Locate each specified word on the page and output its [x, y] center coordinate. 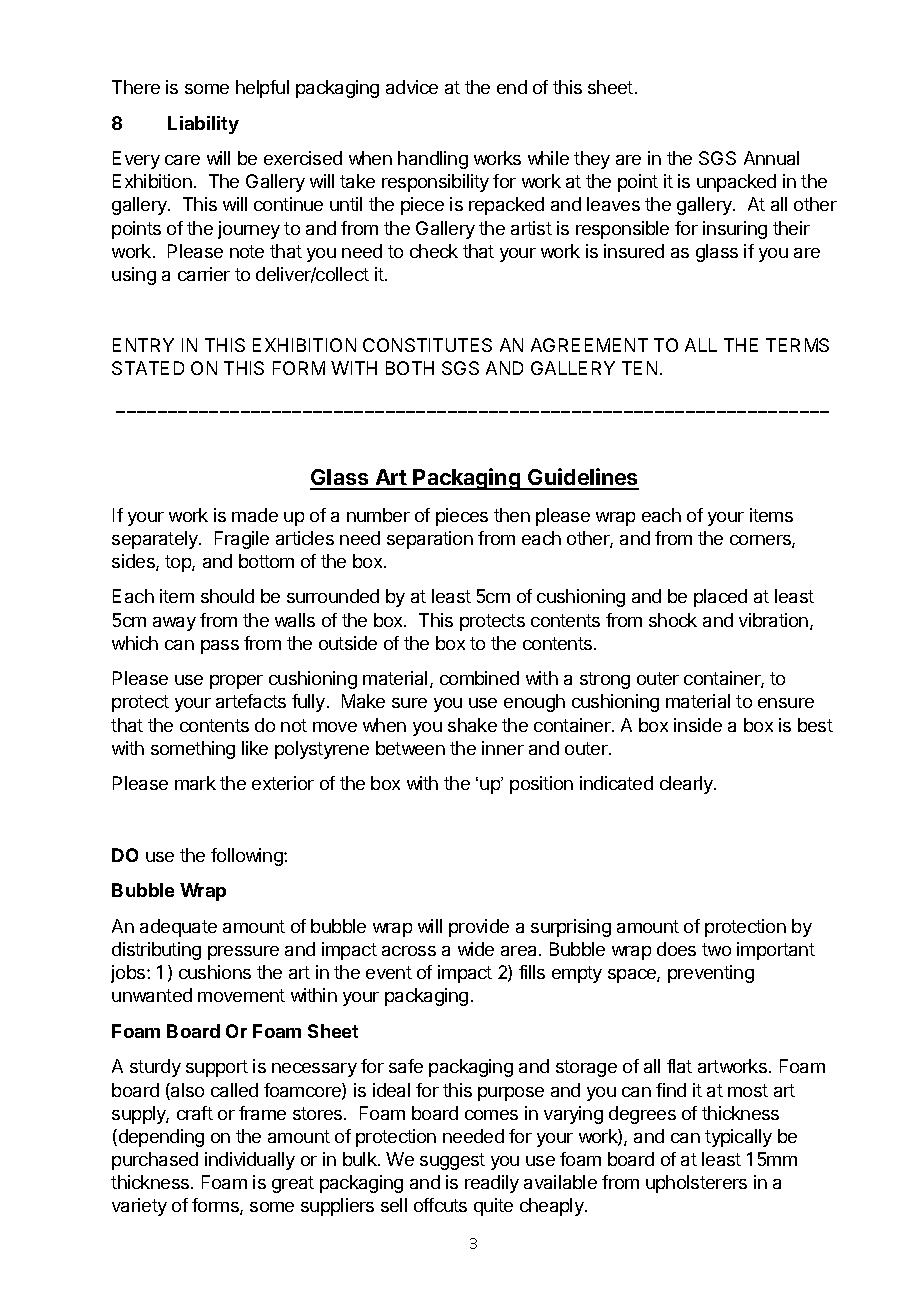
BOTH [410, 368]
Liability [203, 125]
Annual [771, 158]
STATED [148, 368]
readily [492, 1184]
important [776, 951]
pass [220, 647]
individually [250, 1161]
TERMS [797, 345]
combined [479, 678]
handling [433, 160]
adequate [178, 928]
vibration [773, 620]
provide [479, 928]
